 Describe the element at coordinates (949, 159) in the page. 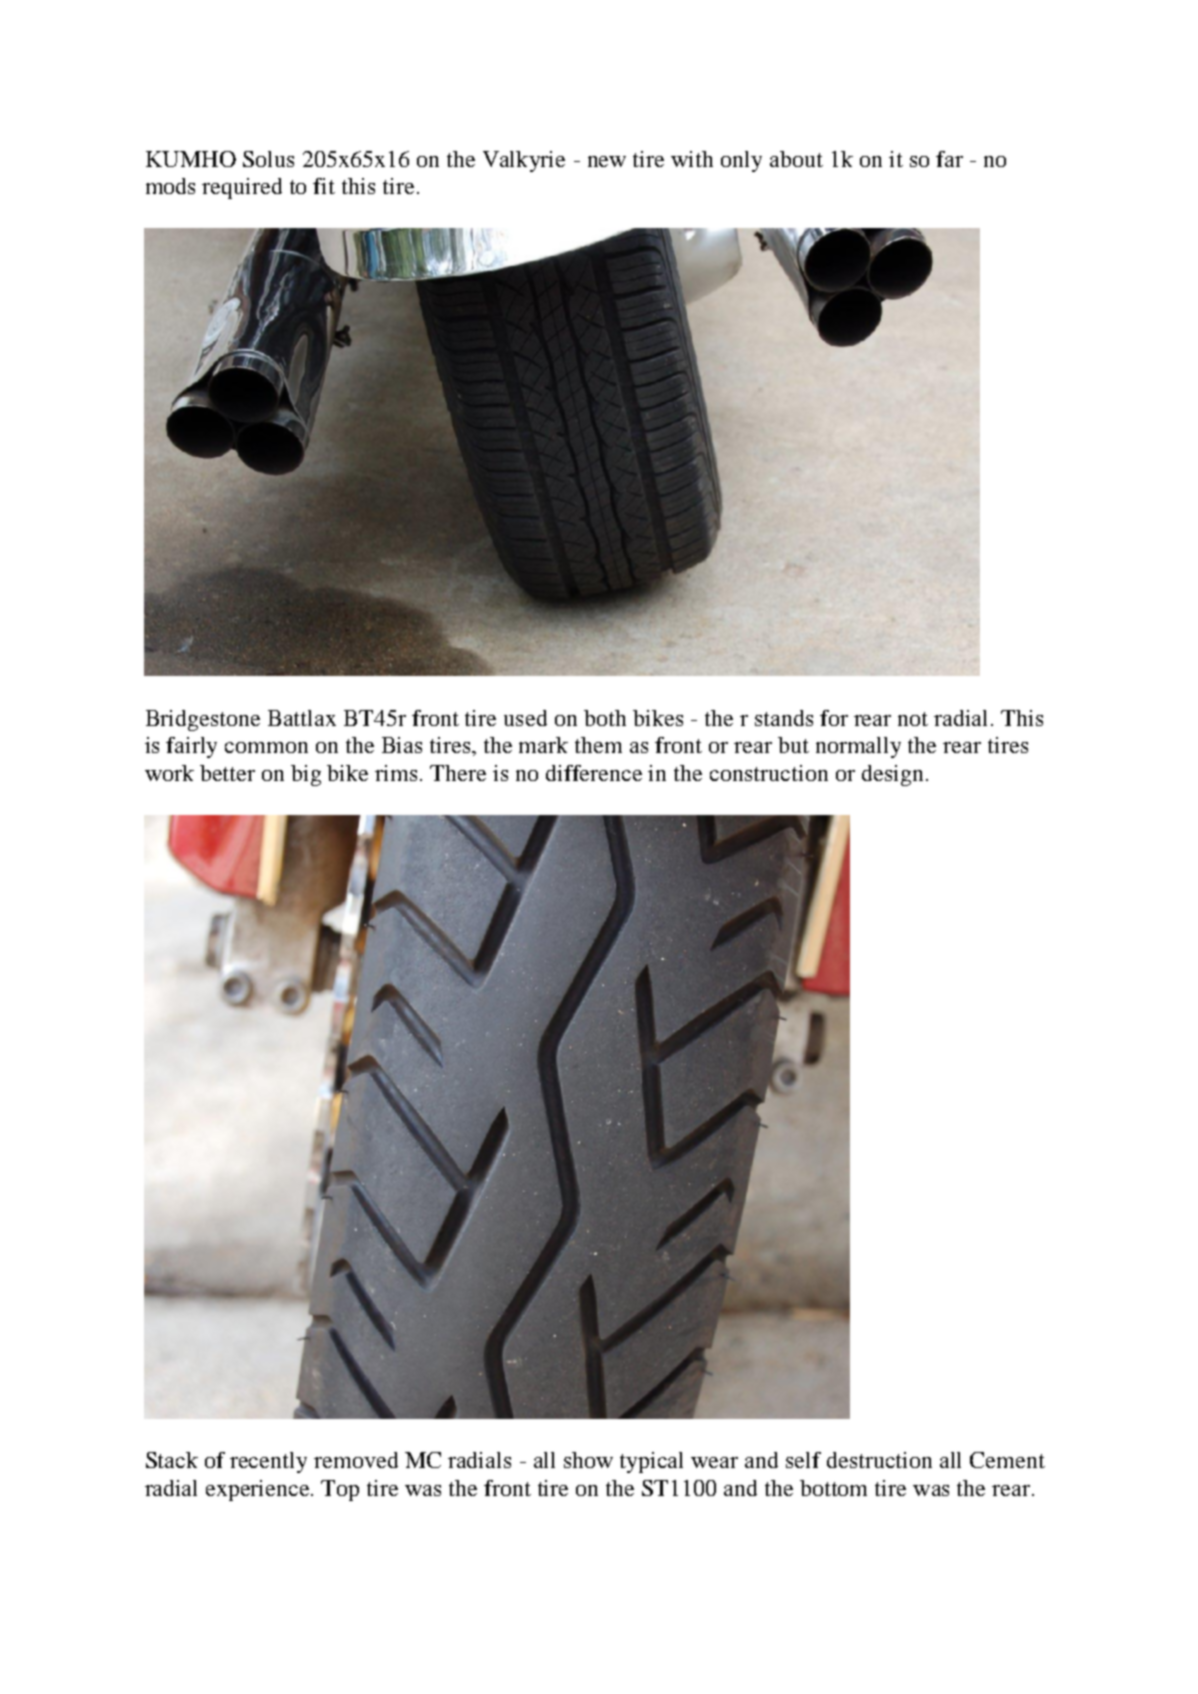

I see `far` at that location.
